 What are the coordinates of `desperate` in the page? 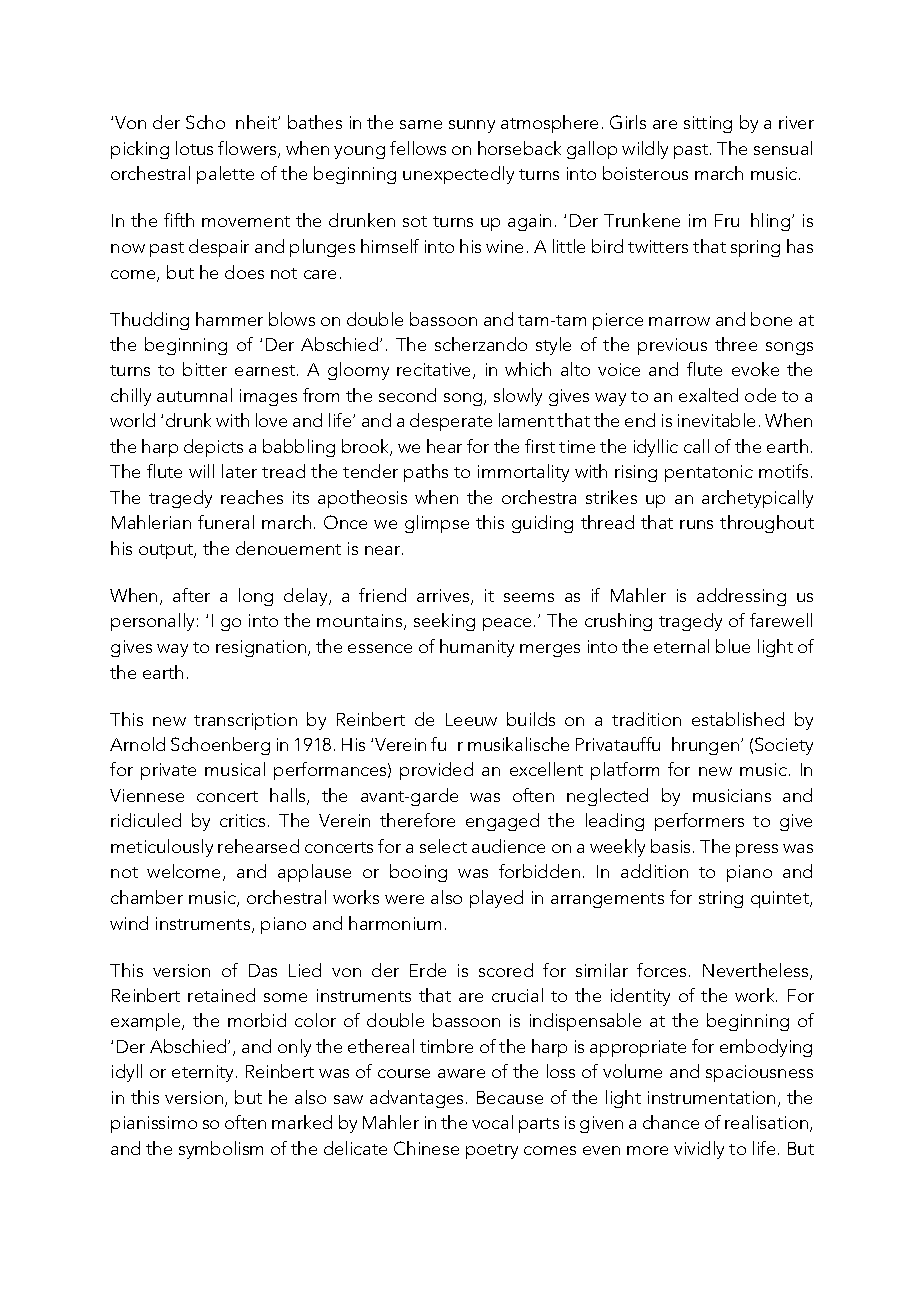 It's located at (451, 422).
